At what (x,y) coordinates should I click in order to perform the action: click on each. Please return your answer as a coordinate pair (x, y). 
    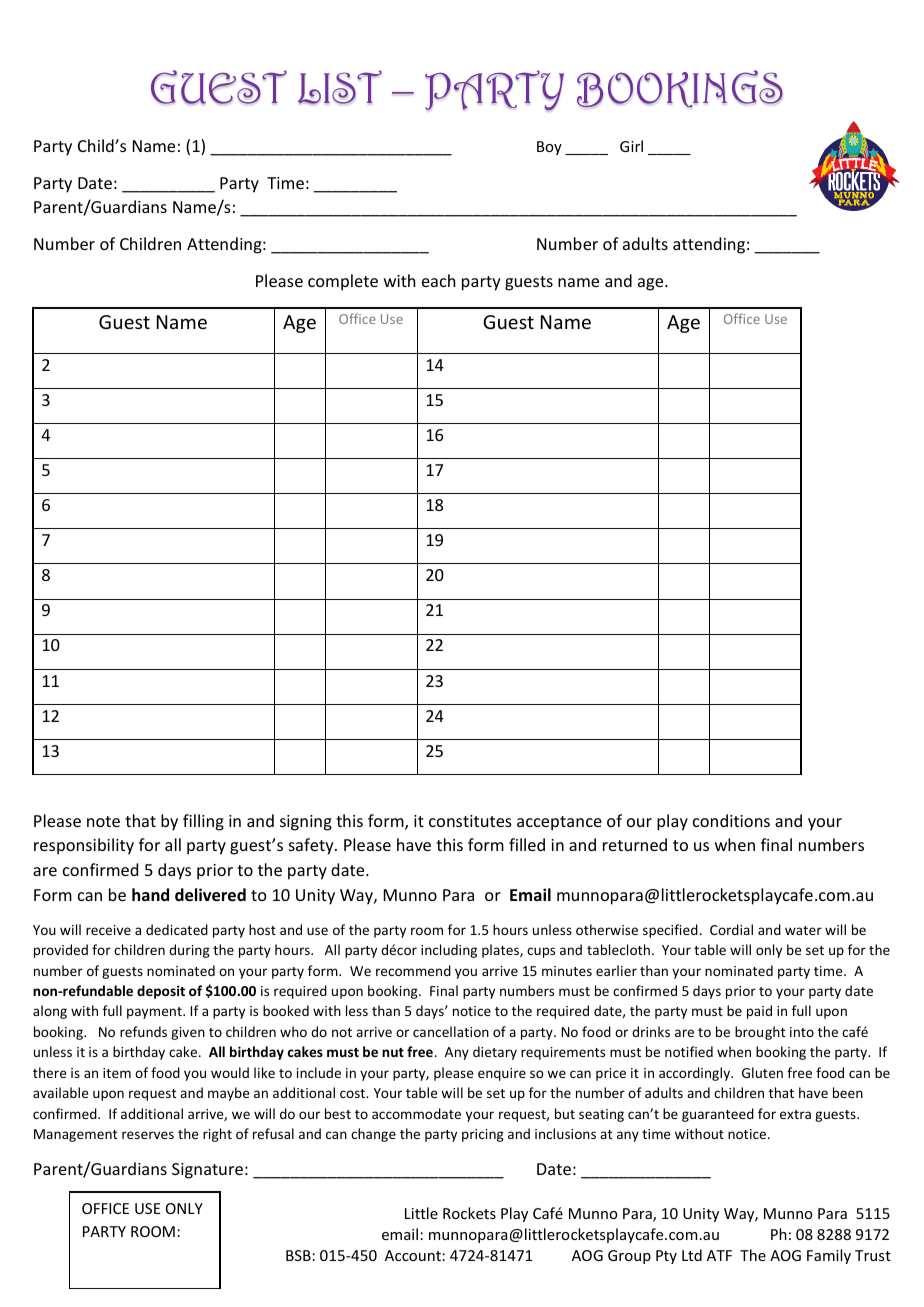
    Looking at the image, I should click on (438, 280).
